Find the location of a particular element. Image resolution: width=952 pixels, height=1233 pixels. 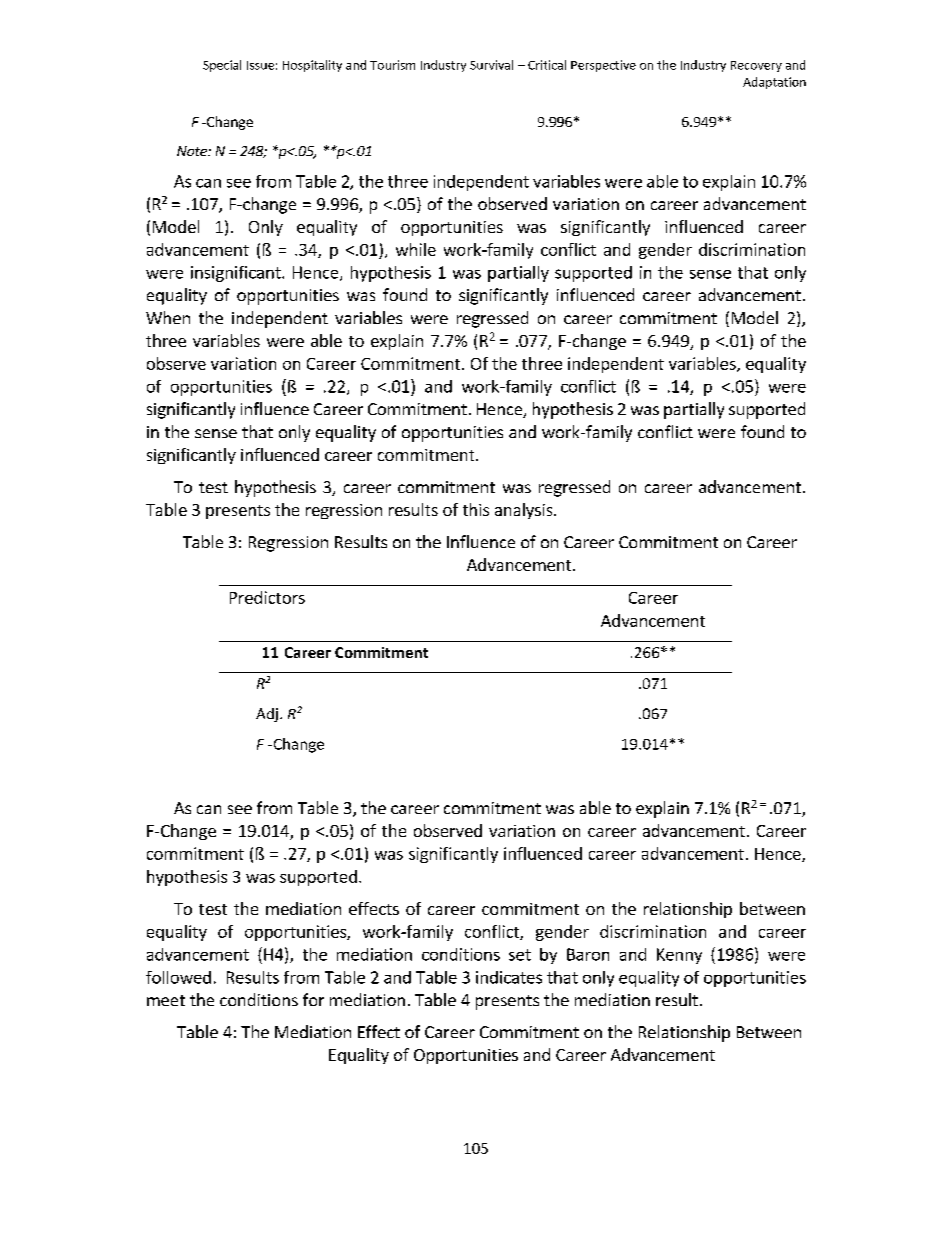

Special is located at coordinates (222, 66).
